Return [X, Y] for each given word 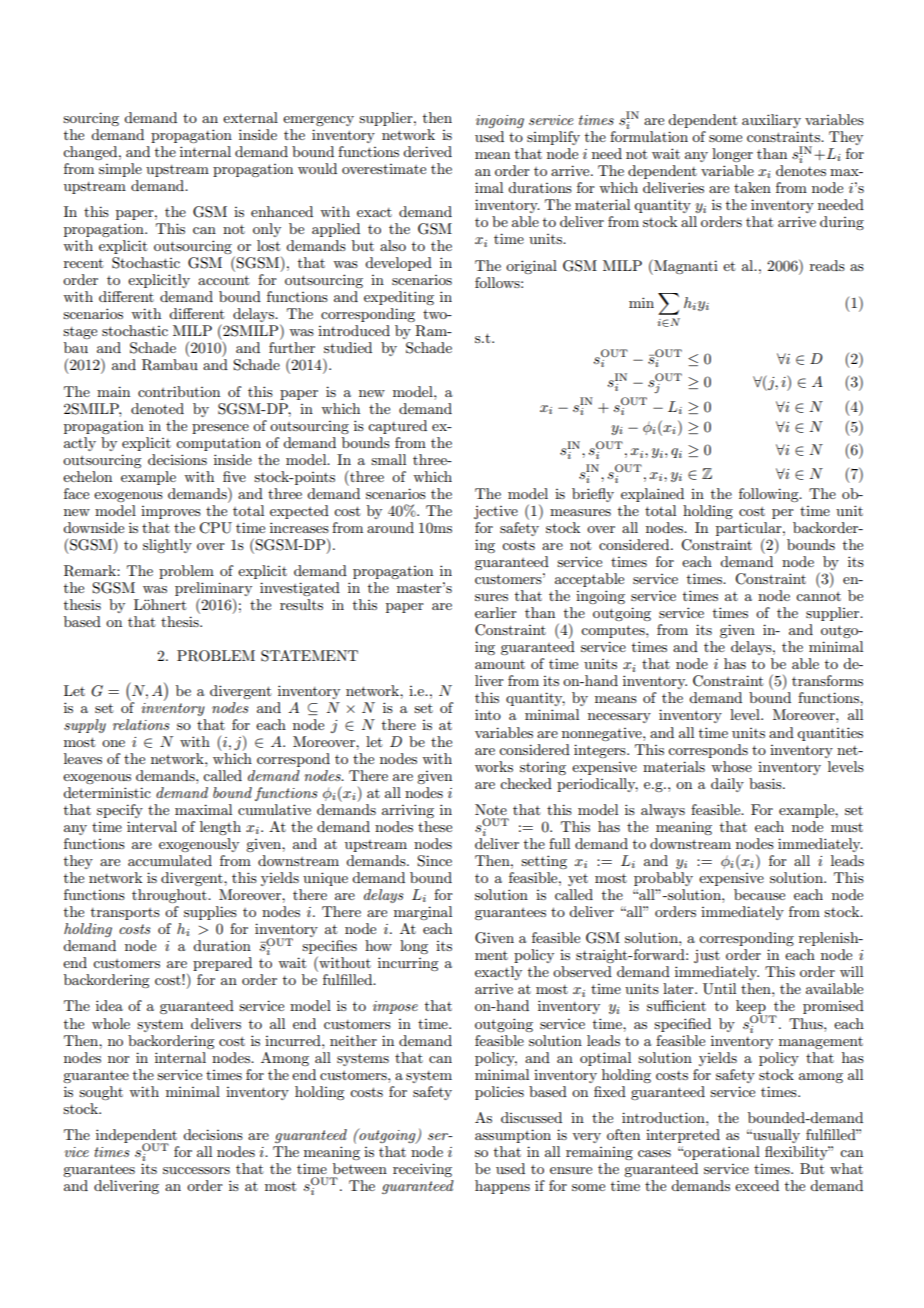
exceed [757, 1185]
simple [120, 170]
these [435, 826]
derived [427, 151]
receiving [422, 1170]
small [388, 459]
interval [152, 826]
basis [766, 783]
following [770, 495]
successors [196, 1170]
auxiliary [771, 121]
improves [171, 512]
